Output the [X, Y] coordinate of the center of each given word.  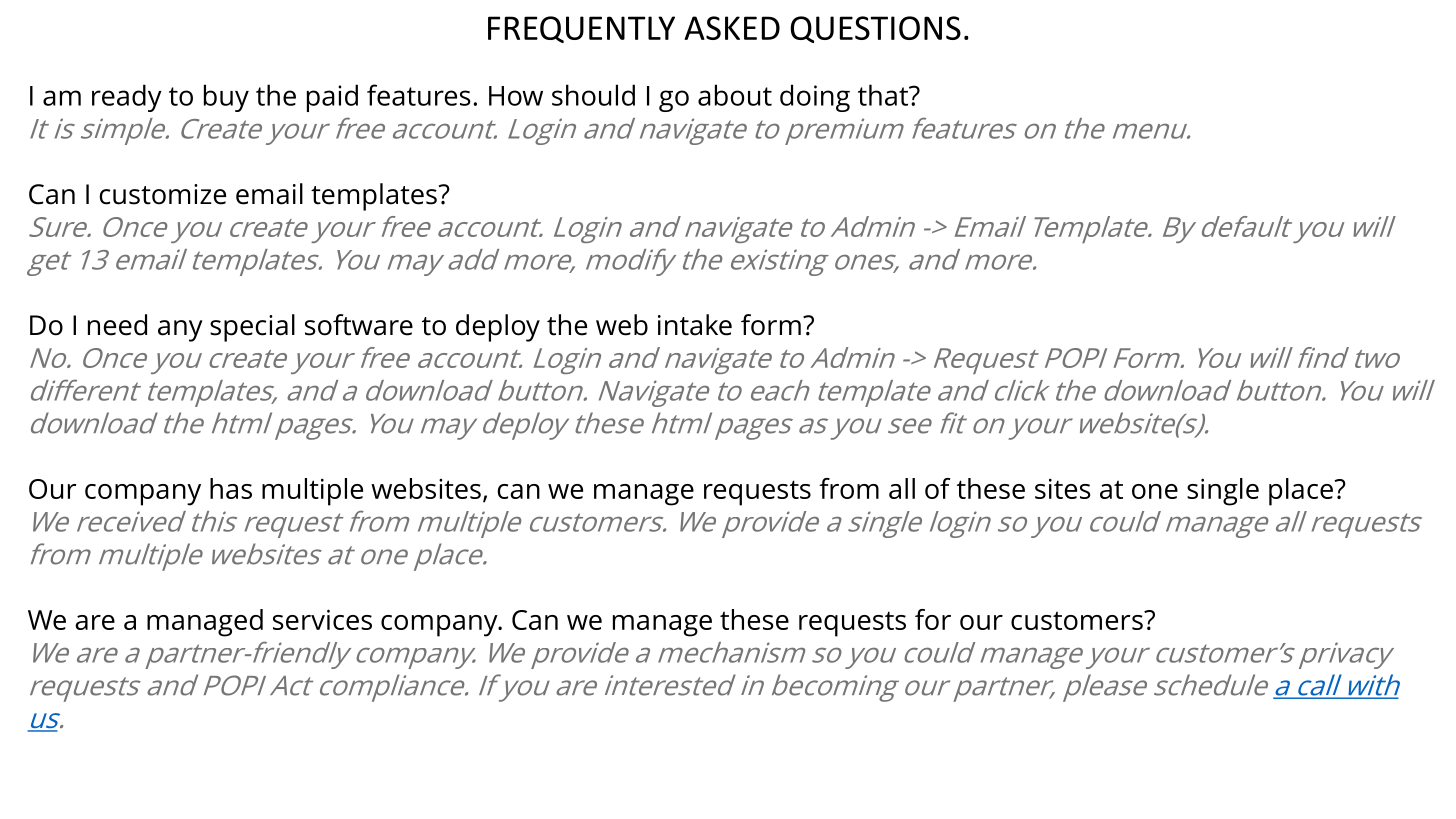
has [231, 488]
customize [162, 194]
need [117, 325]
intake [695, 325]
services [322, 619]
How [516, 96]
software [359, 325]
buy [226, 98]
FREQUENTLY [581, 29]
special [252, 328]
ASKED [732, 28]
